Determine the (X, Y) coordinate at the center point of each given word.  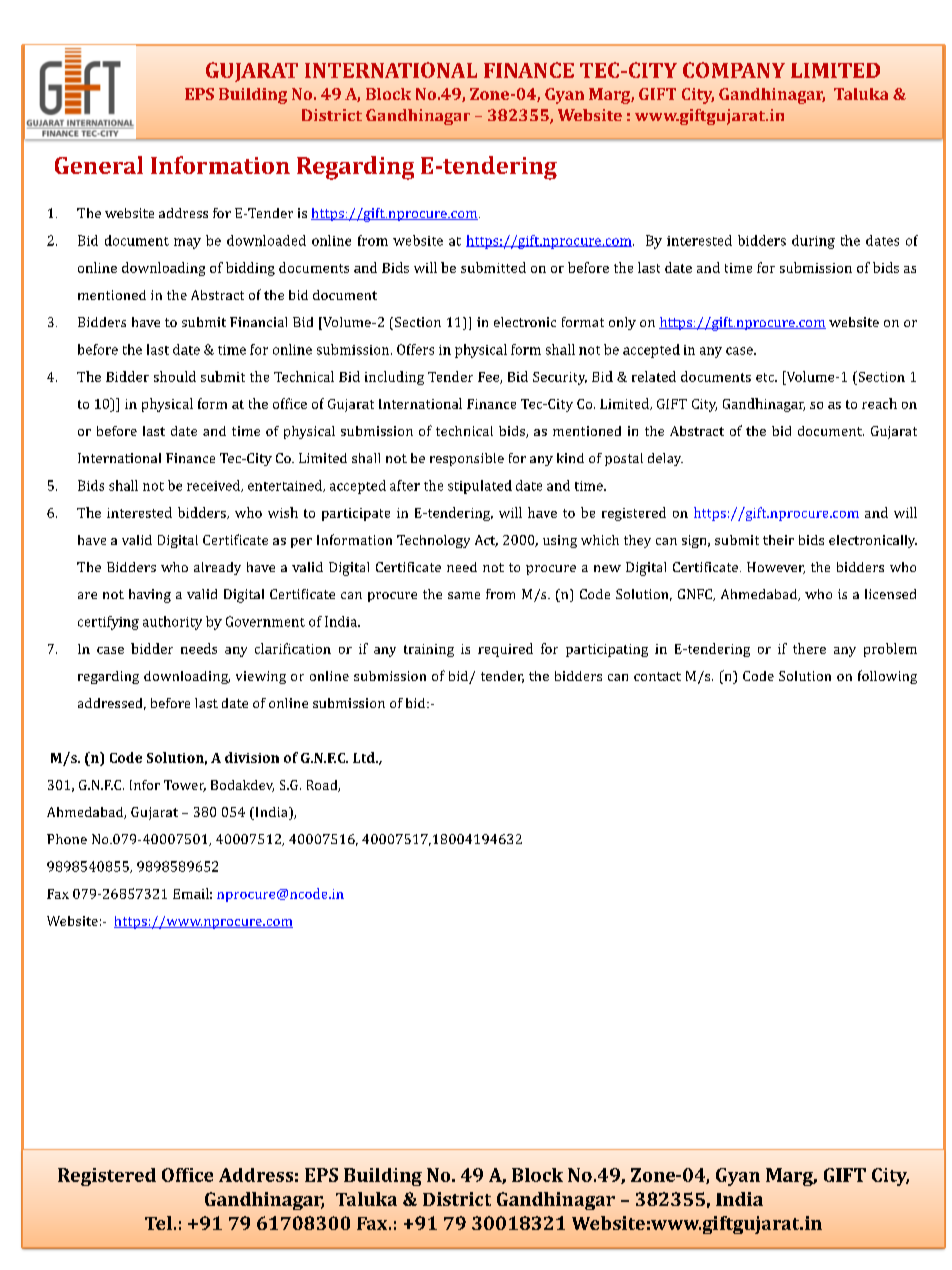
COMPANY (734, 70)
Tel (158, 1223)
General (99, 165)
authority (172, 623)
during (813, 242)
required (505, 650)
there (809, 648)
